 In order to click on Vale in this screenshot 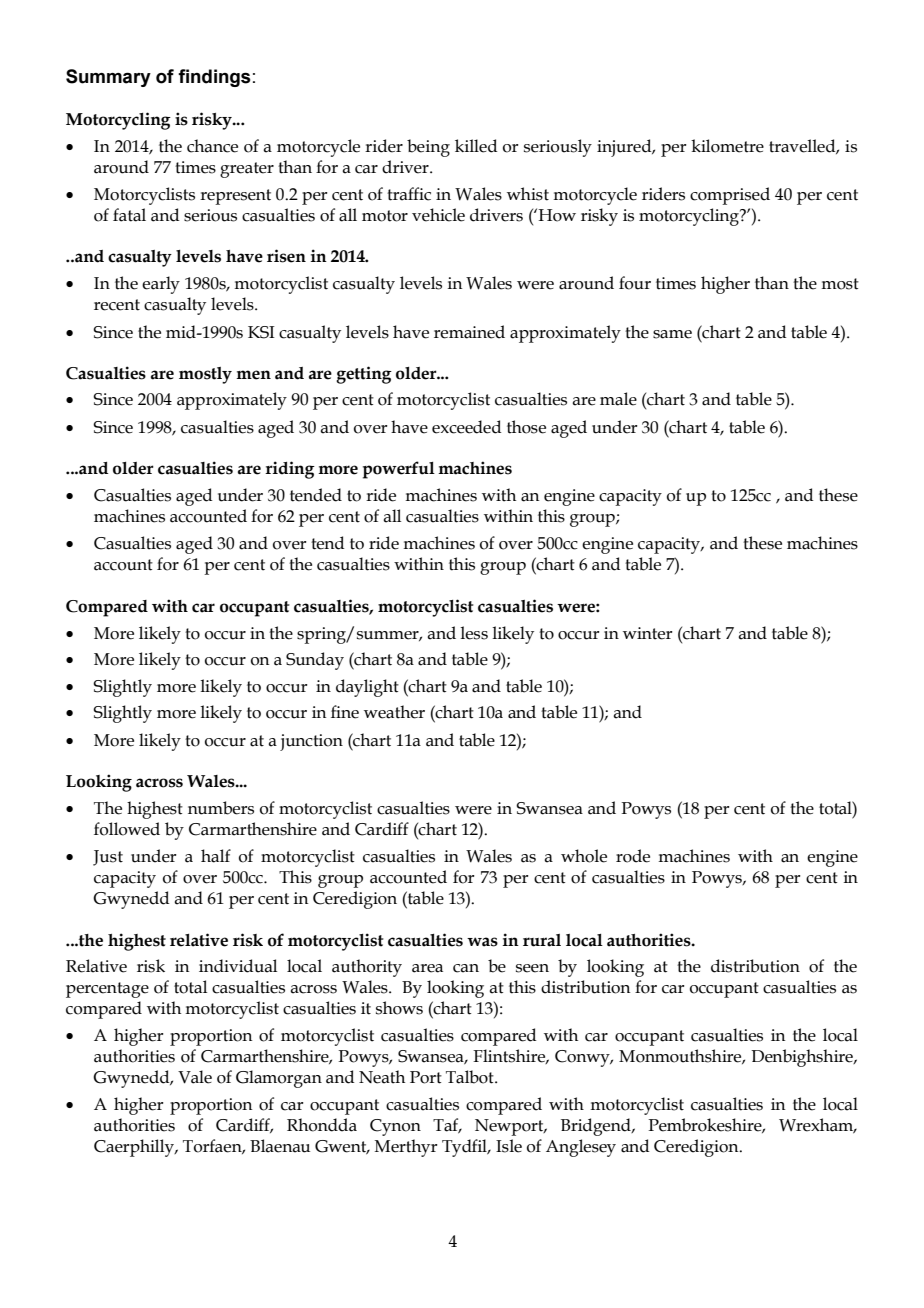, I will do `click(195, 1077)`.
